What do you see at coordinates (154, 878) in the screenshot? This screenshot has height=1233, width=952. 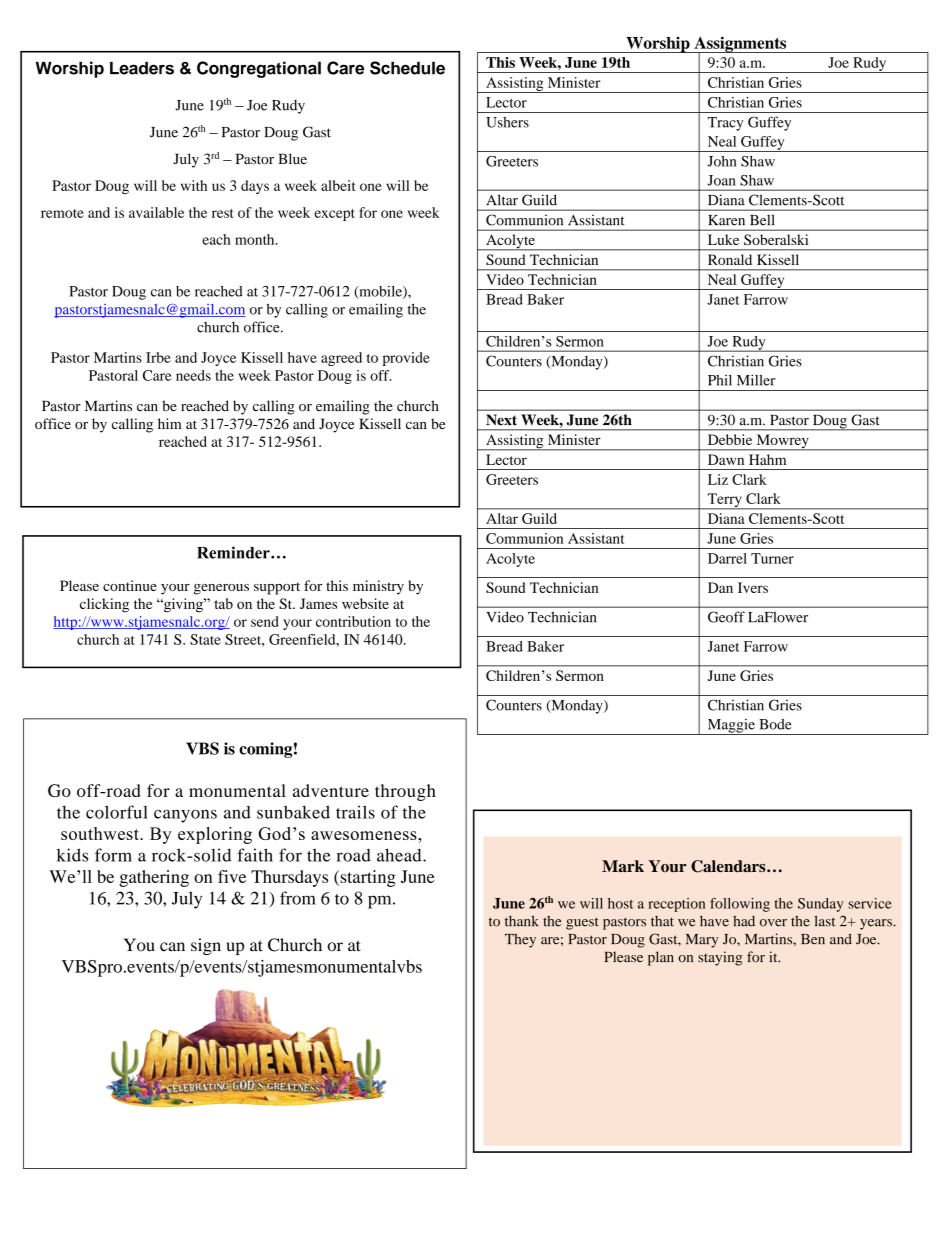 I see `gathering` at bounding box center [154, 878].
